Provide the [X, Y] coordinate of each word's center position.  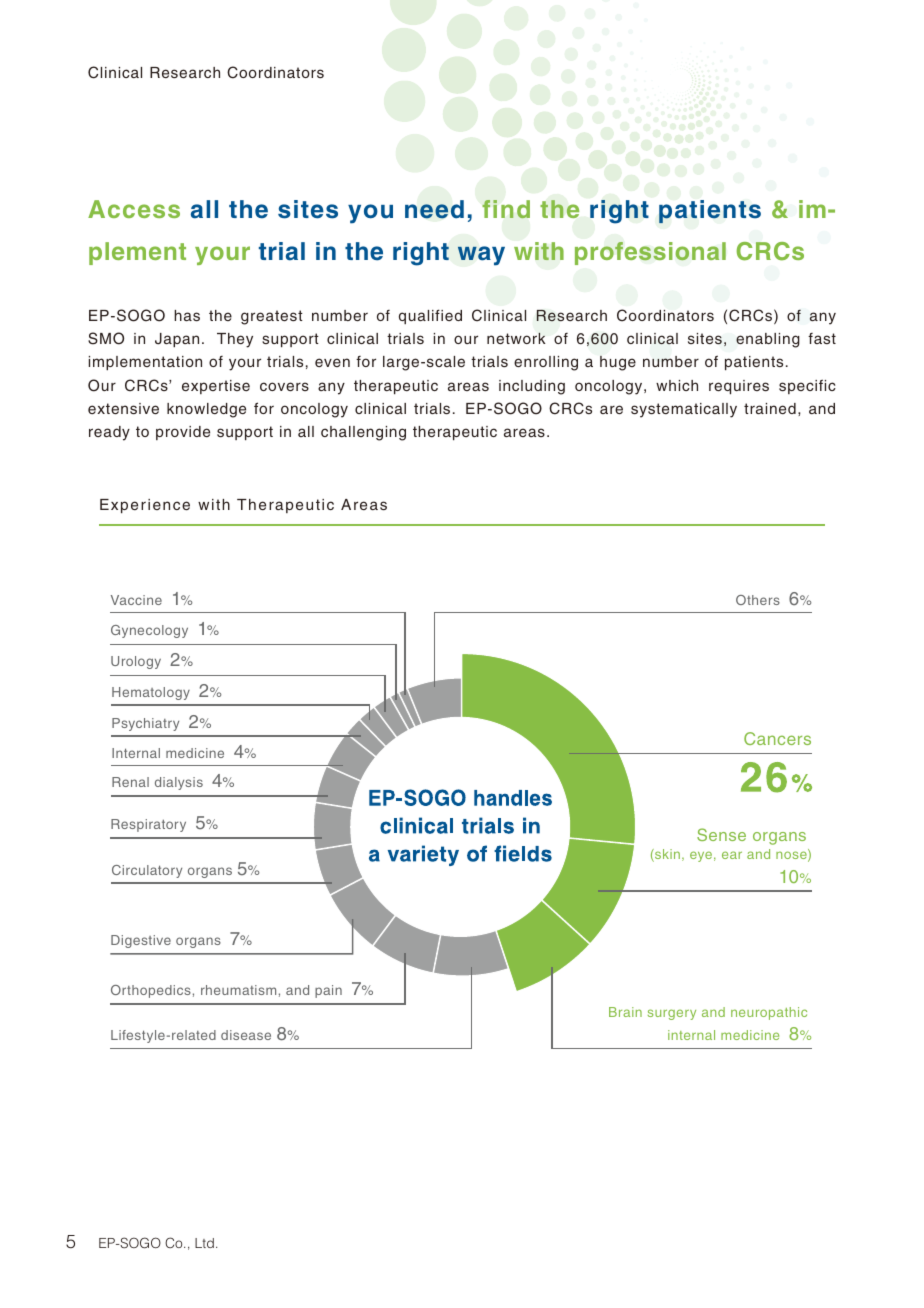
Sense [721, 834]
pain [328, 991]
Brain [625, 1012]
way [481, 256]
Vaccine [136, 600]
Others [758, 600]
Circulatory [147, 871]
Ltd [204, 1243]
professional [650, 253]
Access [134, 209]
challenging [363, 433]
